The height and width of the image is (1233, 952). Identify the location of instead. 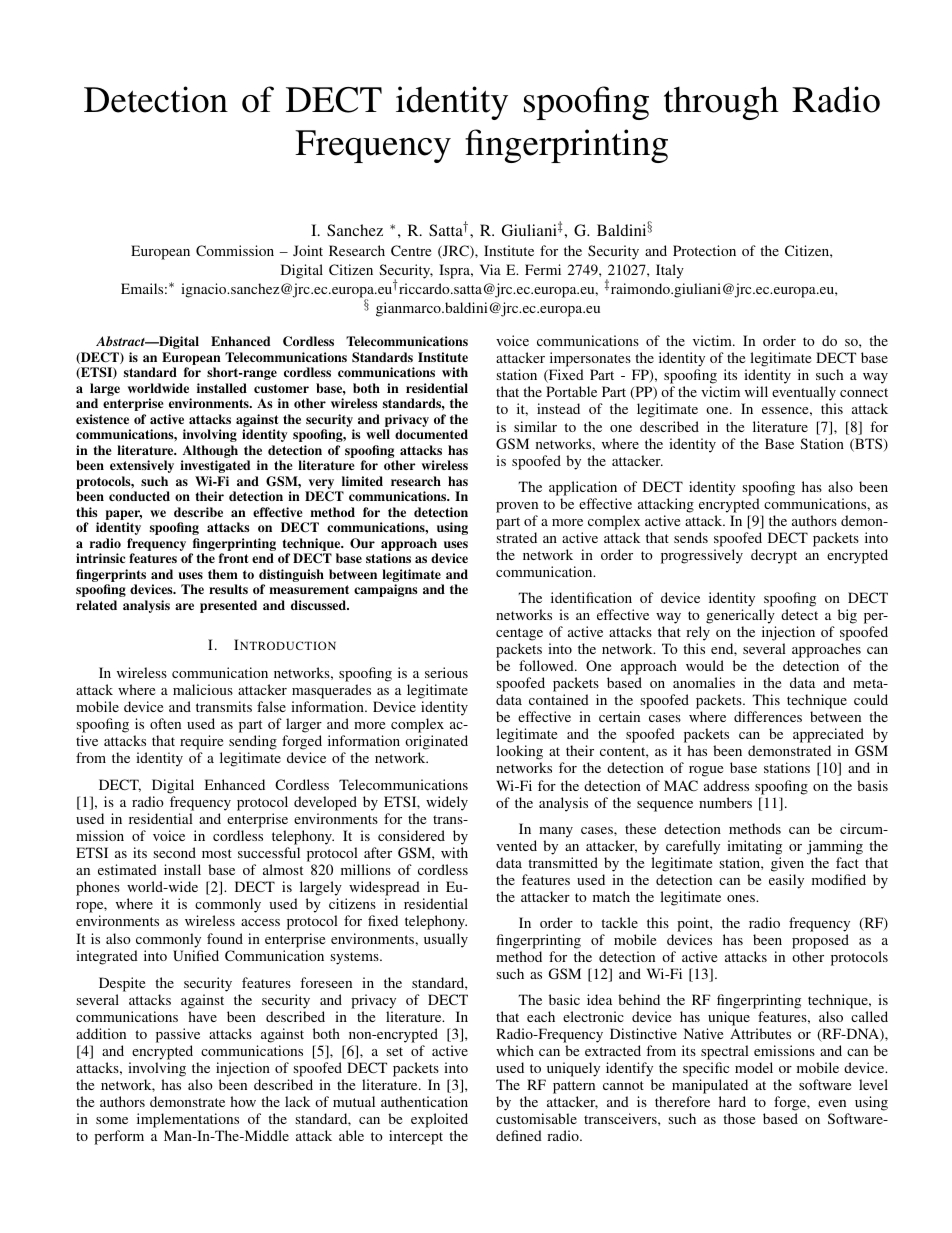
(558, 408).
